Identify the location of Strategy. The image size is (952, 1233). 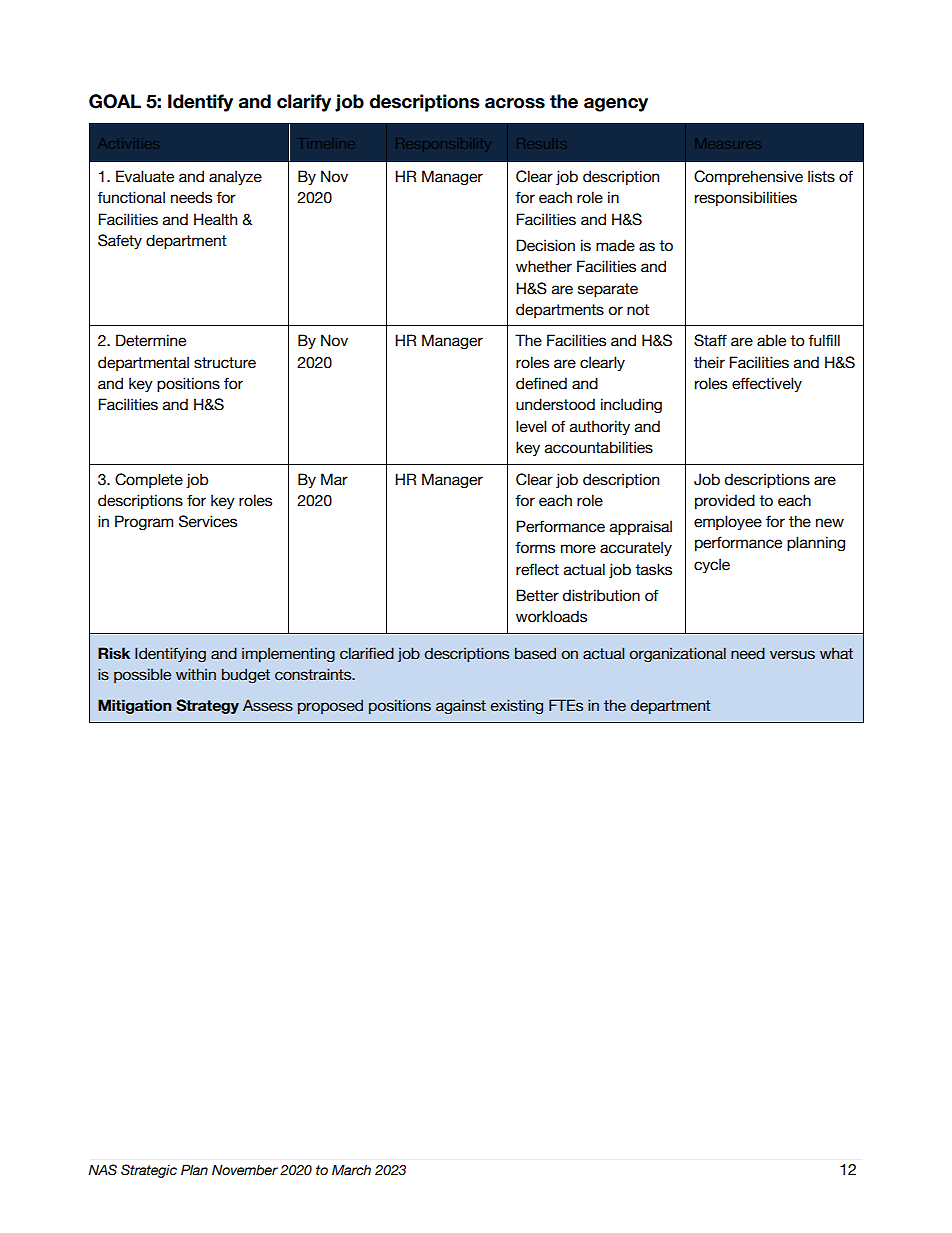
(207, 706).
